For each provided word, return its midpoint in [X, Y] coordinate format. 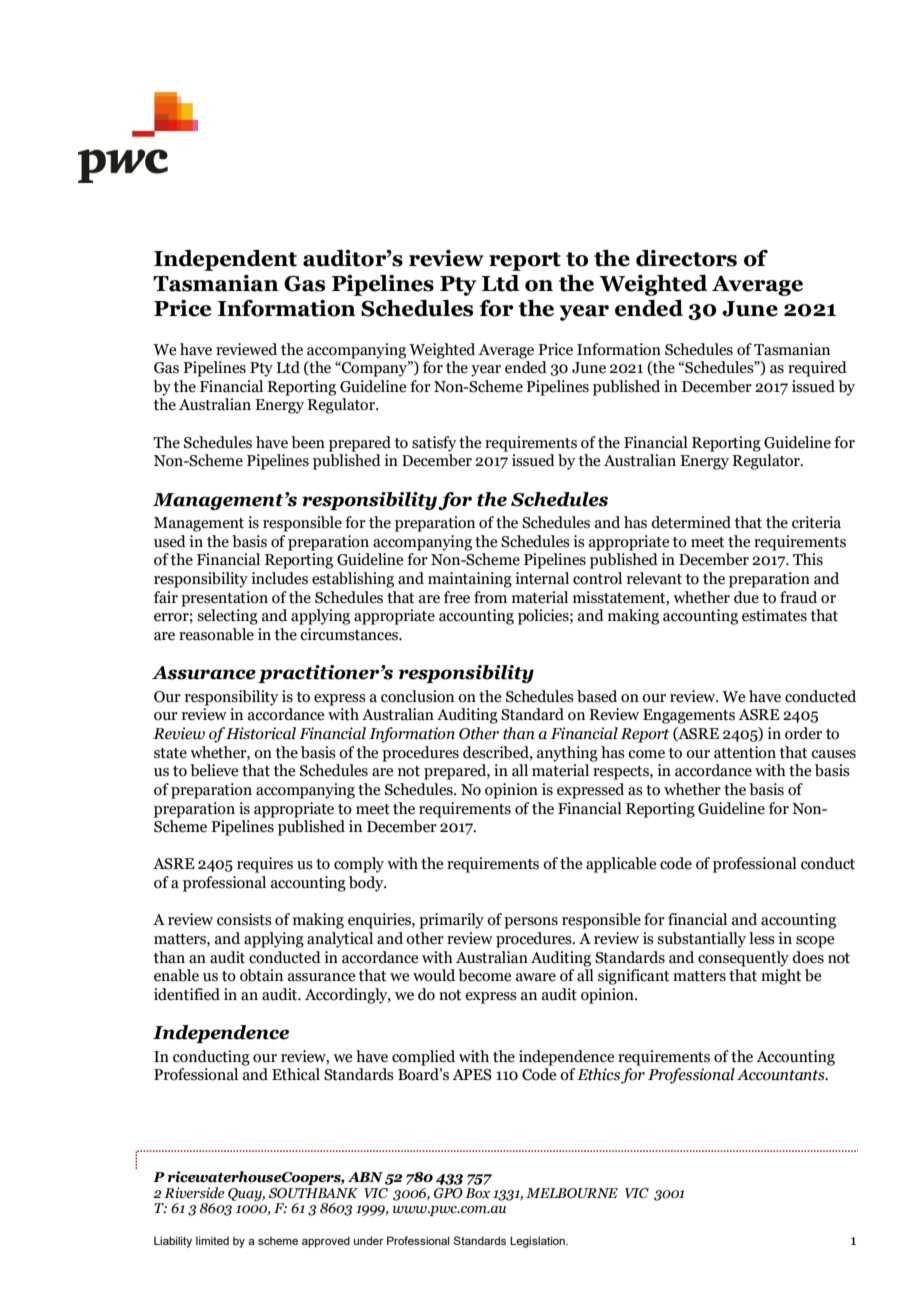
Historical [261, 733]
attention [745, 752]
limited [212, 1240]
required [817, 369]
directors [686, 258]
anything [567, 754]
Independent [225, 260]
